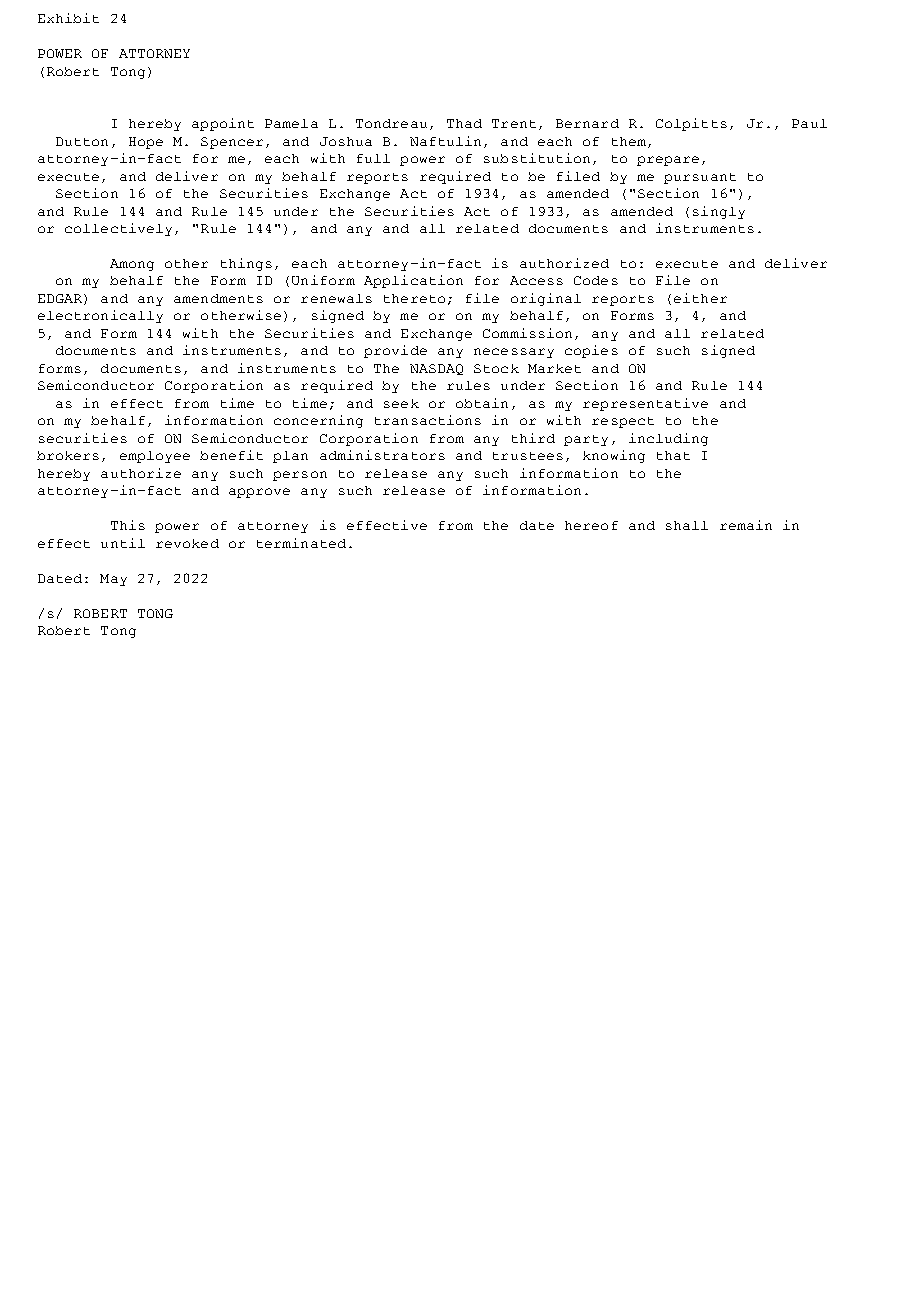  Describe the element at coordinates (809, 123) in the screenshot. I see `Paul` at that location.
